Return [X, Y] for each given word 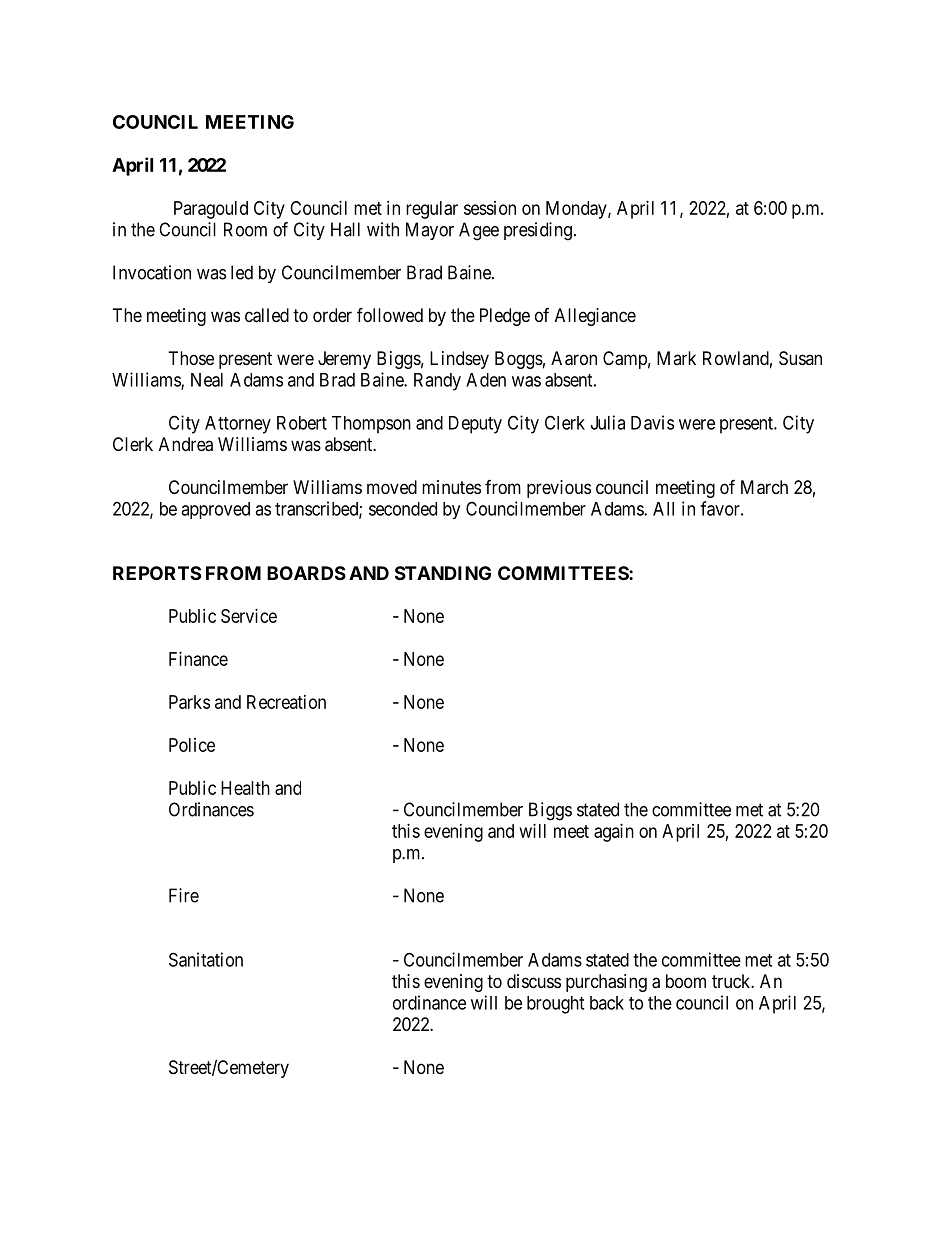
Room [245, 229]
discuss [534, 981]
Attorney [238, 425]
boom [686, 981]
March [764, 487]
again [614, 833]
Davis [652, 422]
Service [249, 616]
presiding [538, 231]
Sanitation [206, 959]
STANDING [443, 573]
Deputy [475, 425]
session [490, 208]
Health [245, 788]
